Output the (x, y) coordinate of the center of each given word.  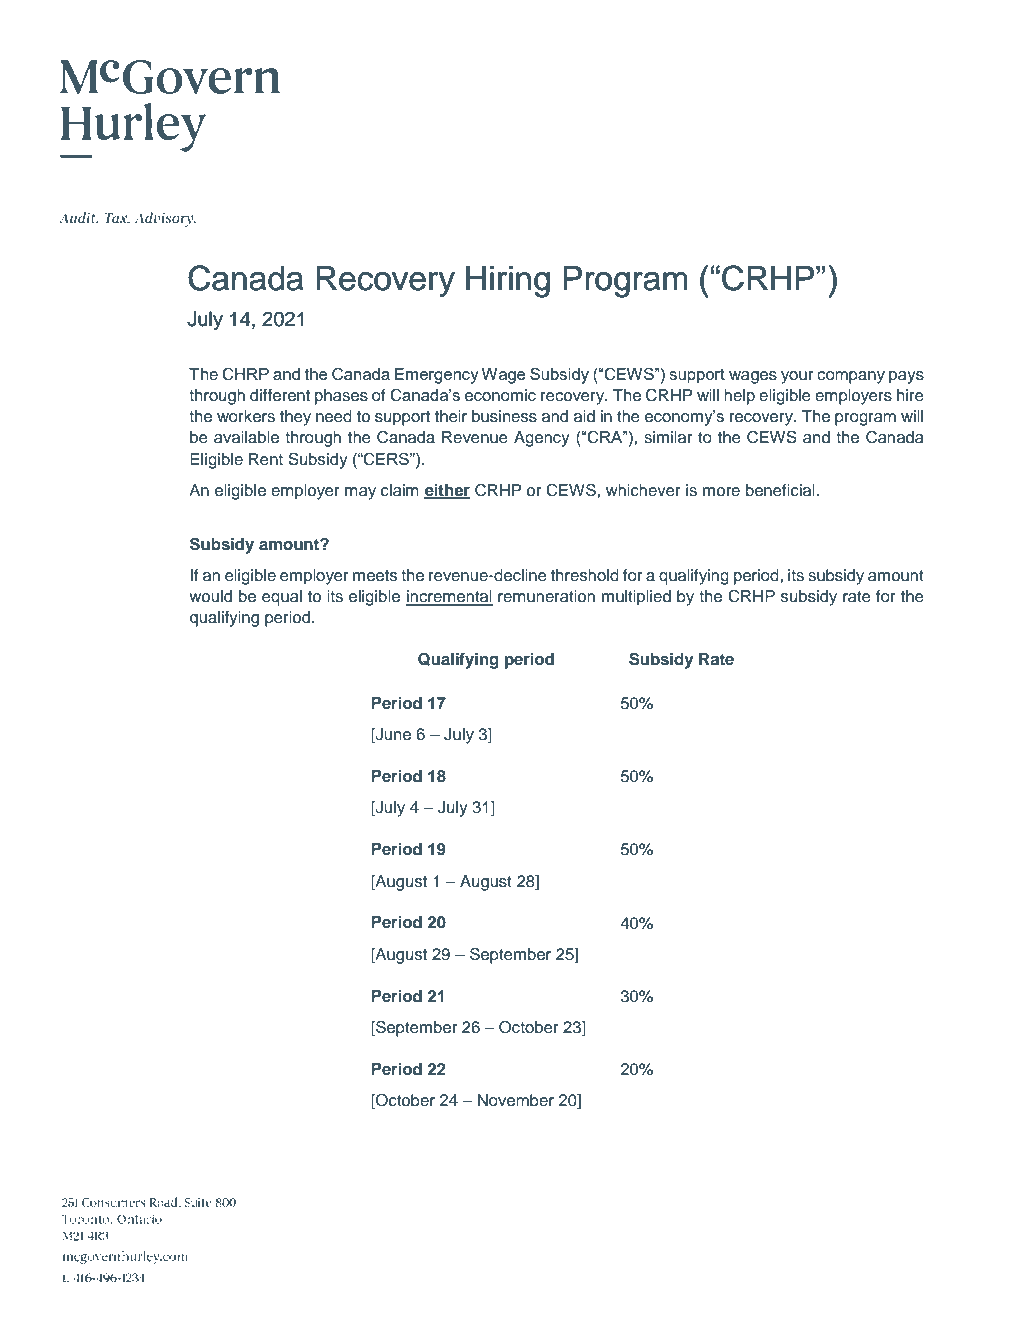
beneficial (780, 490)
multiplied (636, 598)
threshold (585, 575)
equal (282, 598)
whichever (643, 490)
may (360, 493)
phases (341, 397)
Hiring (508, 282)
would (210, 596)
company (851, 377)
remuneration (546, 596)
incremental (449, 597)
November (516, 1100)
